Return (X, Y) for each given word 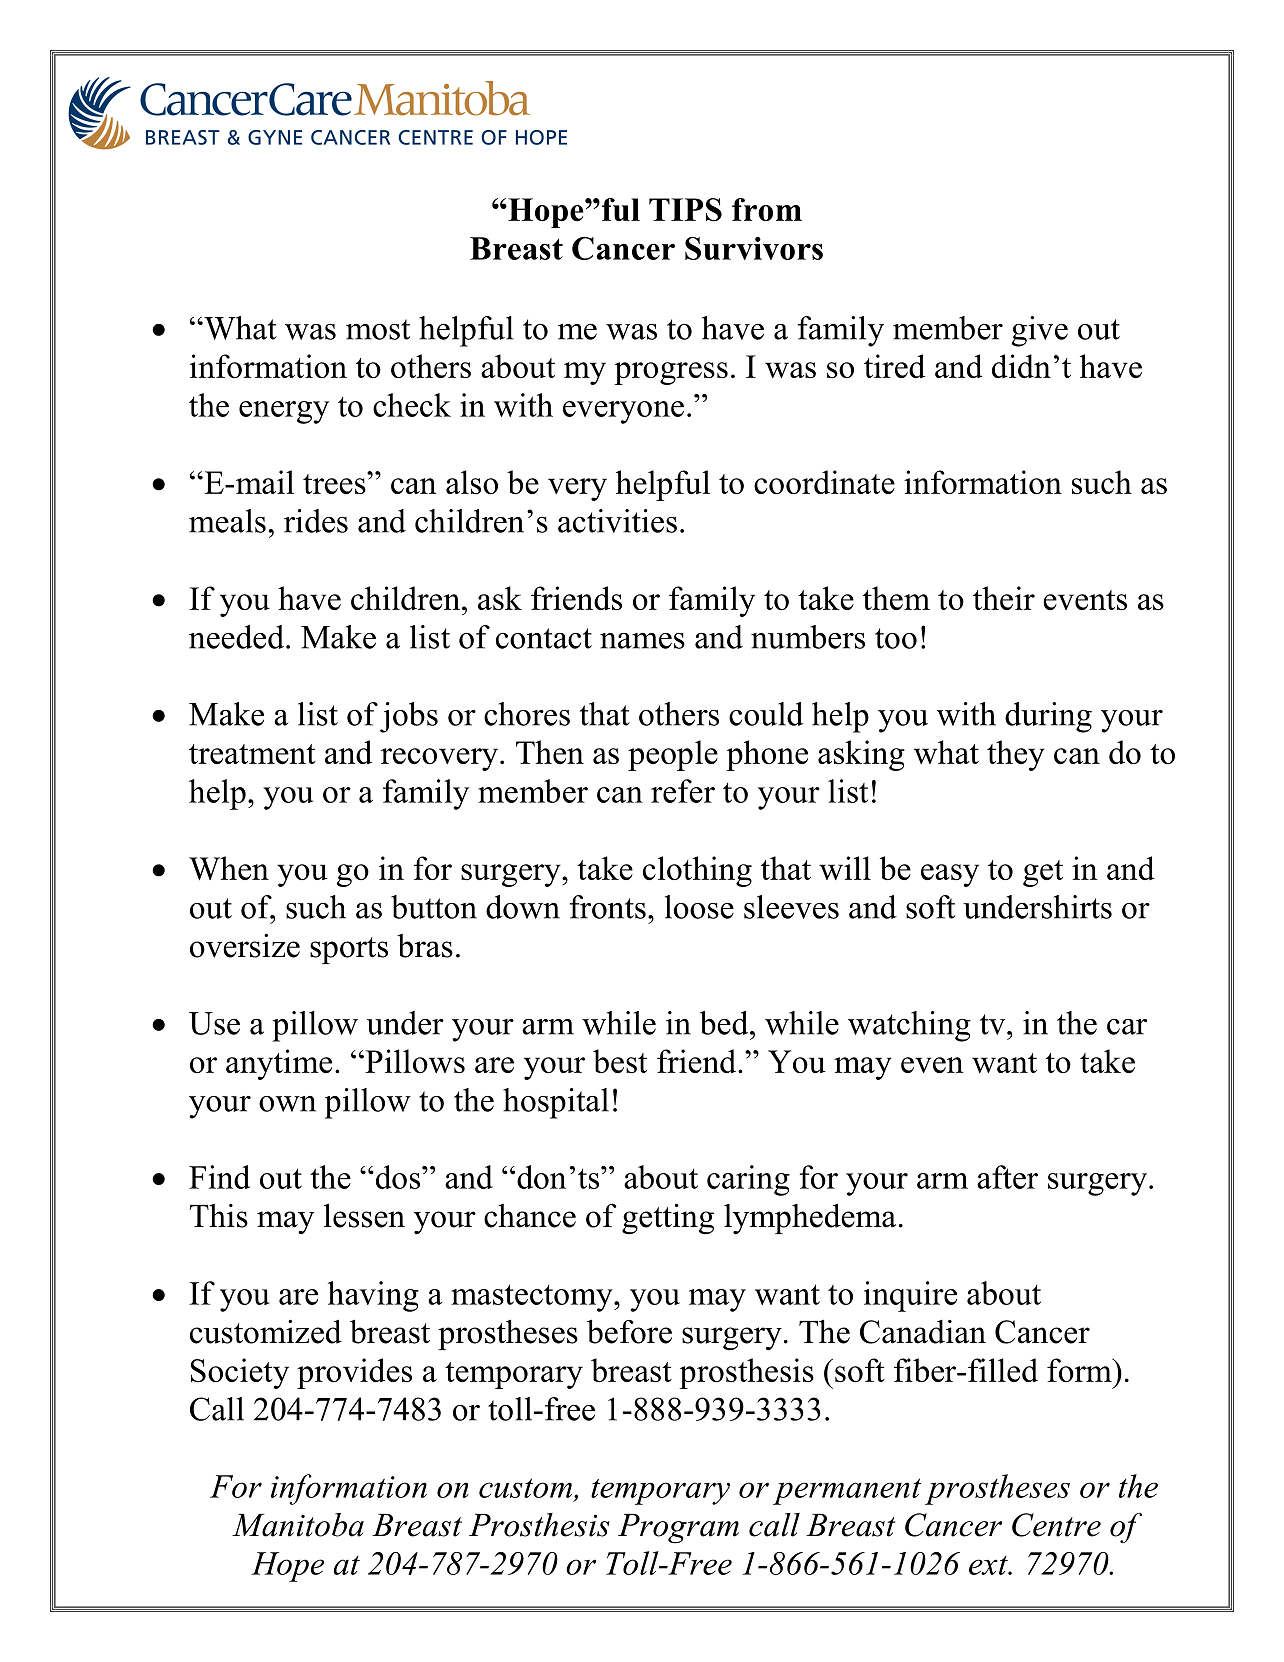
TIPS (685, 210)
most (378, 329)
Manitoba (298, 1525)
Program (678, 1529)
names (642, 641)
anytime (279, 1064)
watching (909, 1026)
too (896, 638)
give (1039, 331)
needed (236, 637)
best (620, 1061)
